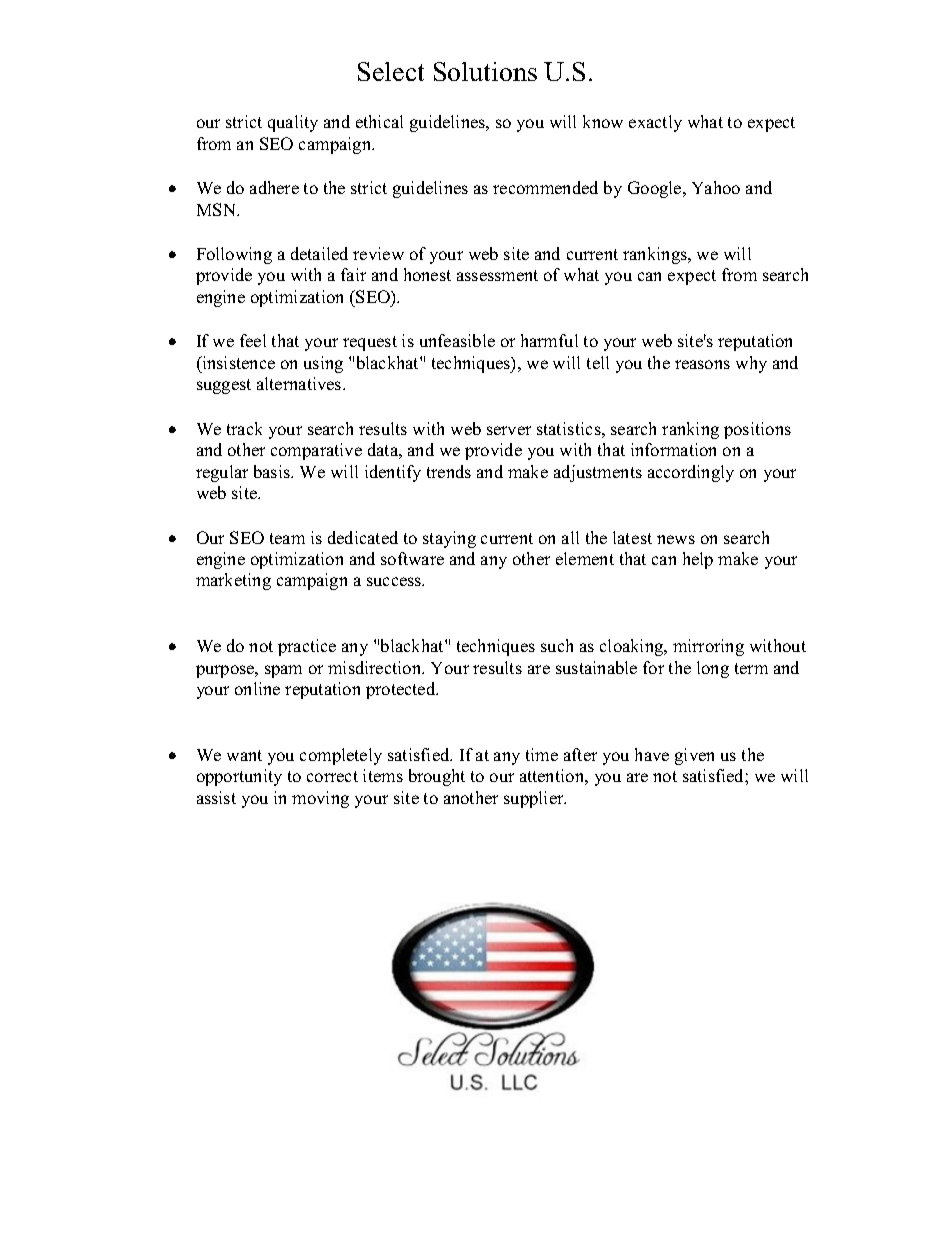 The height and width of the screenshot is (1233, 952). I want to click on given, so click(694, 756).
